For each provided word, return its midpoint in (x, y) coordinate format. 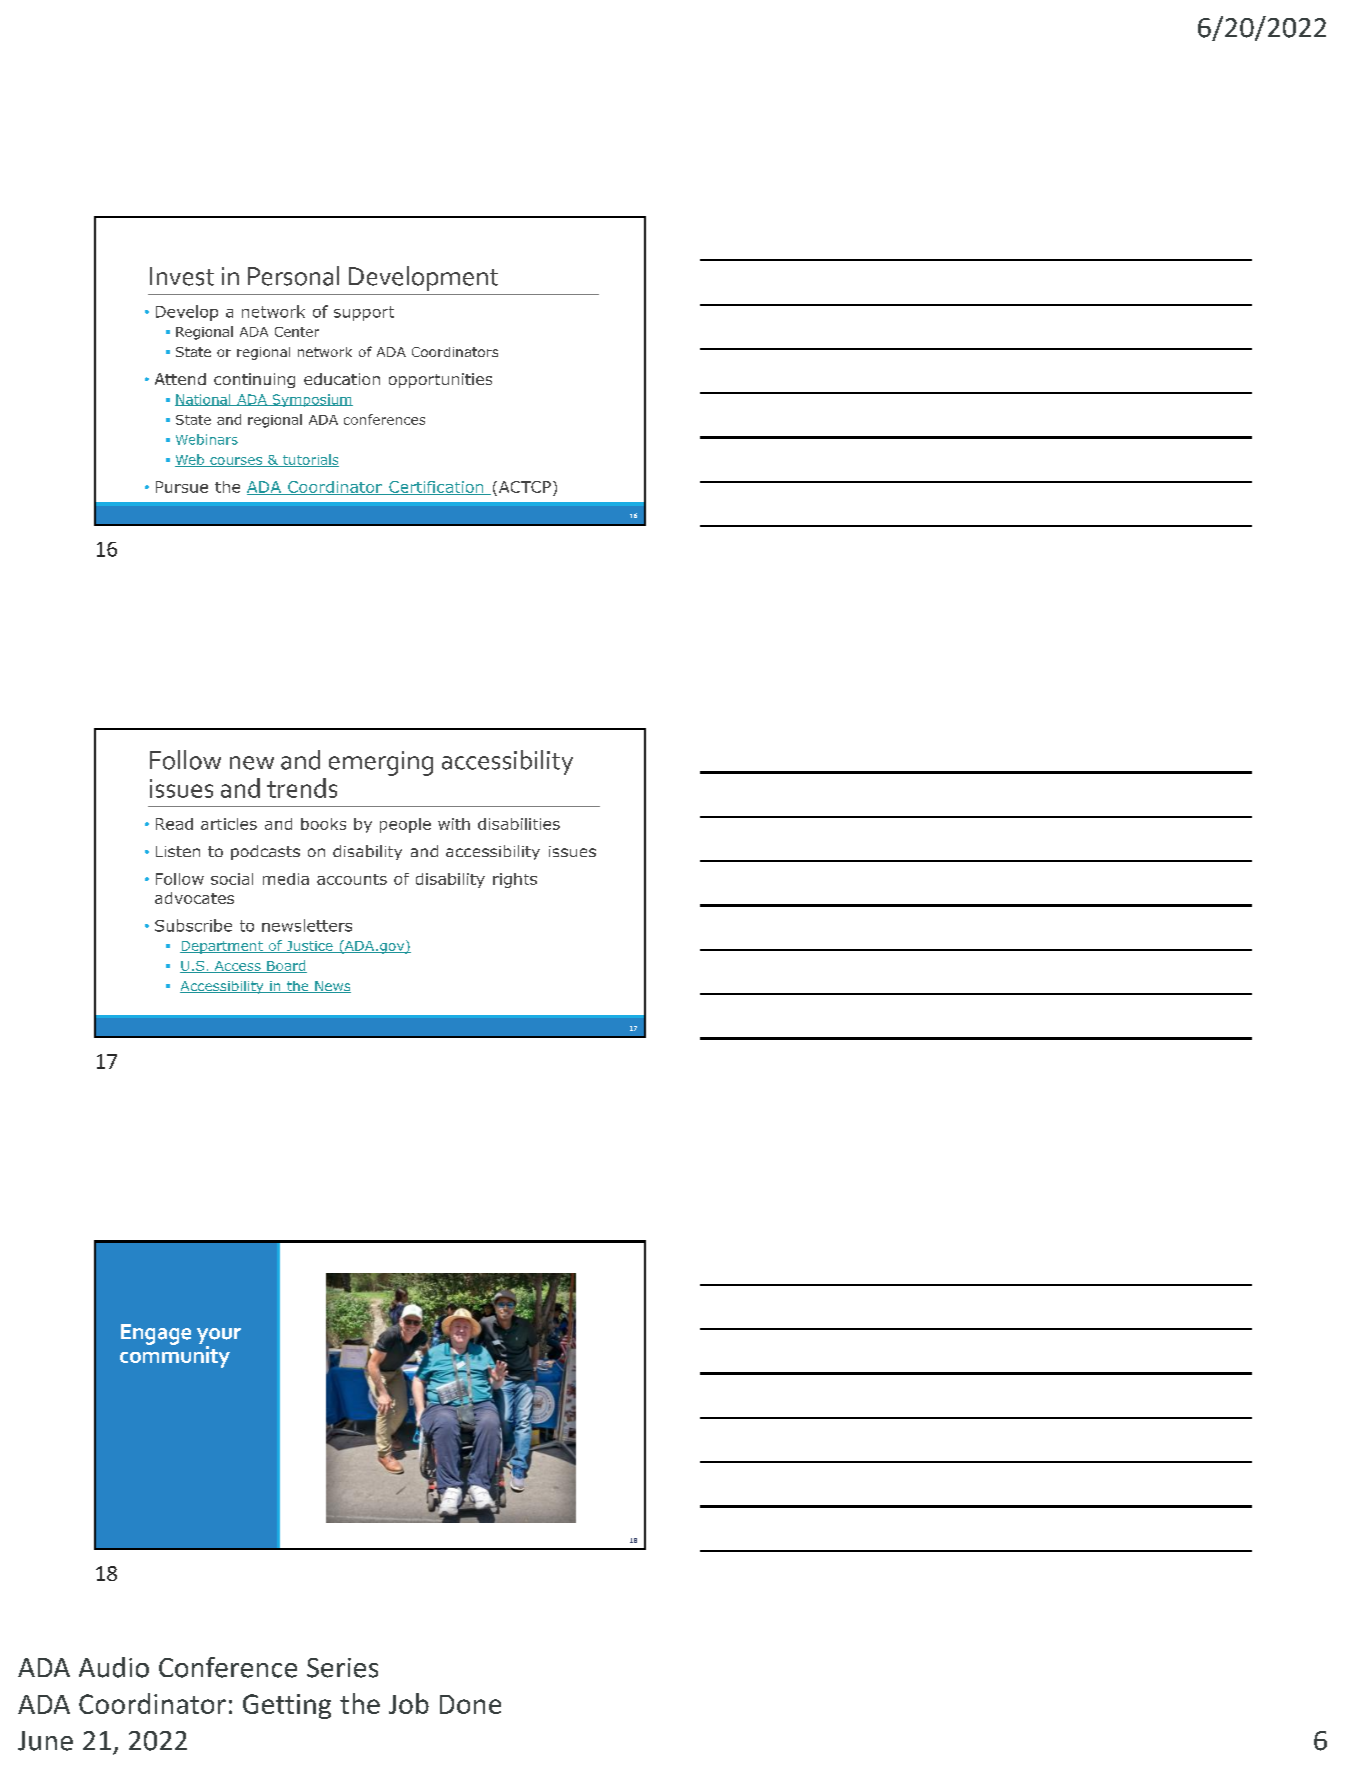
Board (286, 966)
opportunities (440, 380)
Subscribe (193, 925)
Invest (182, 276)
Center (297, 332)
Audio (114, 1667)
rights (515, 880)
